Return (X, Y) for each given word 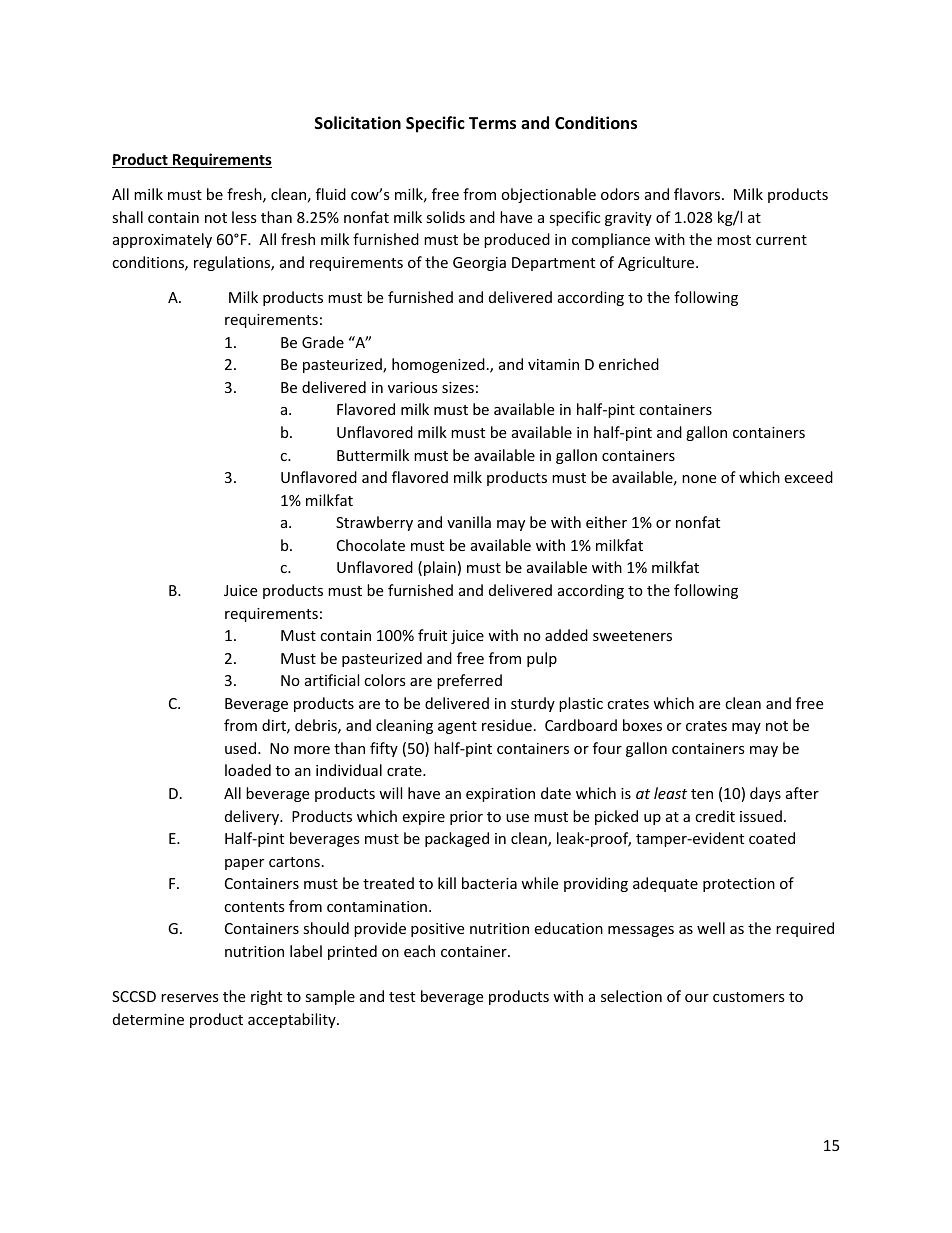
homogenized (438, 365)
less (244, 217)
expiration (500, 795)
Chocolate (371, 545)
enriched (629, 364)
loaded (248, 770)
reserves (190, 998)
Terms (492, 123)
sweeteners (632, 636)
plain (440, 568)
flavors (698, 194)
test (402, 997)
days (765, 794)
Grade (323, 342)
